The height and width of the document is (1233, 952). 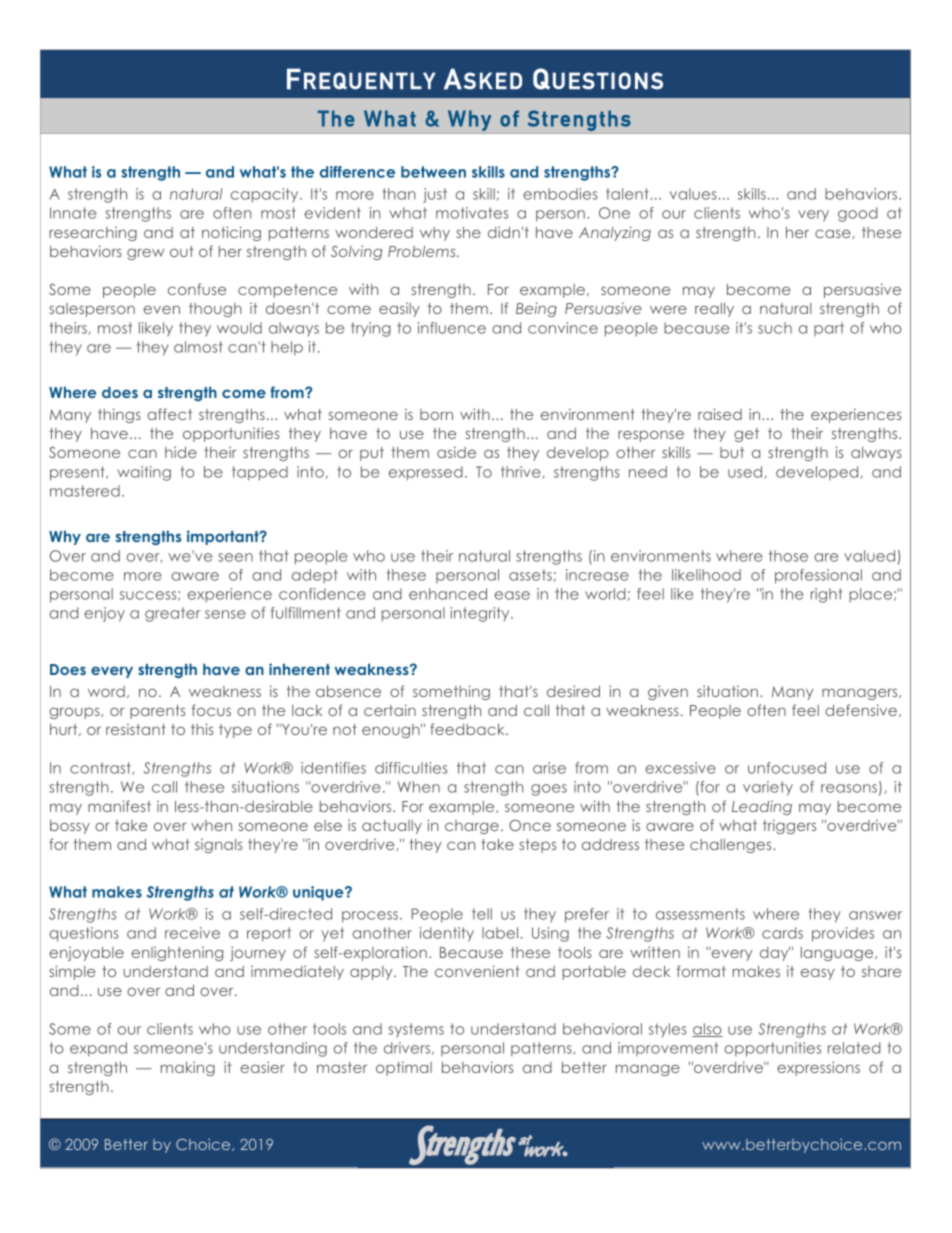 I want to click on charge, so click(x=472, y=827).
